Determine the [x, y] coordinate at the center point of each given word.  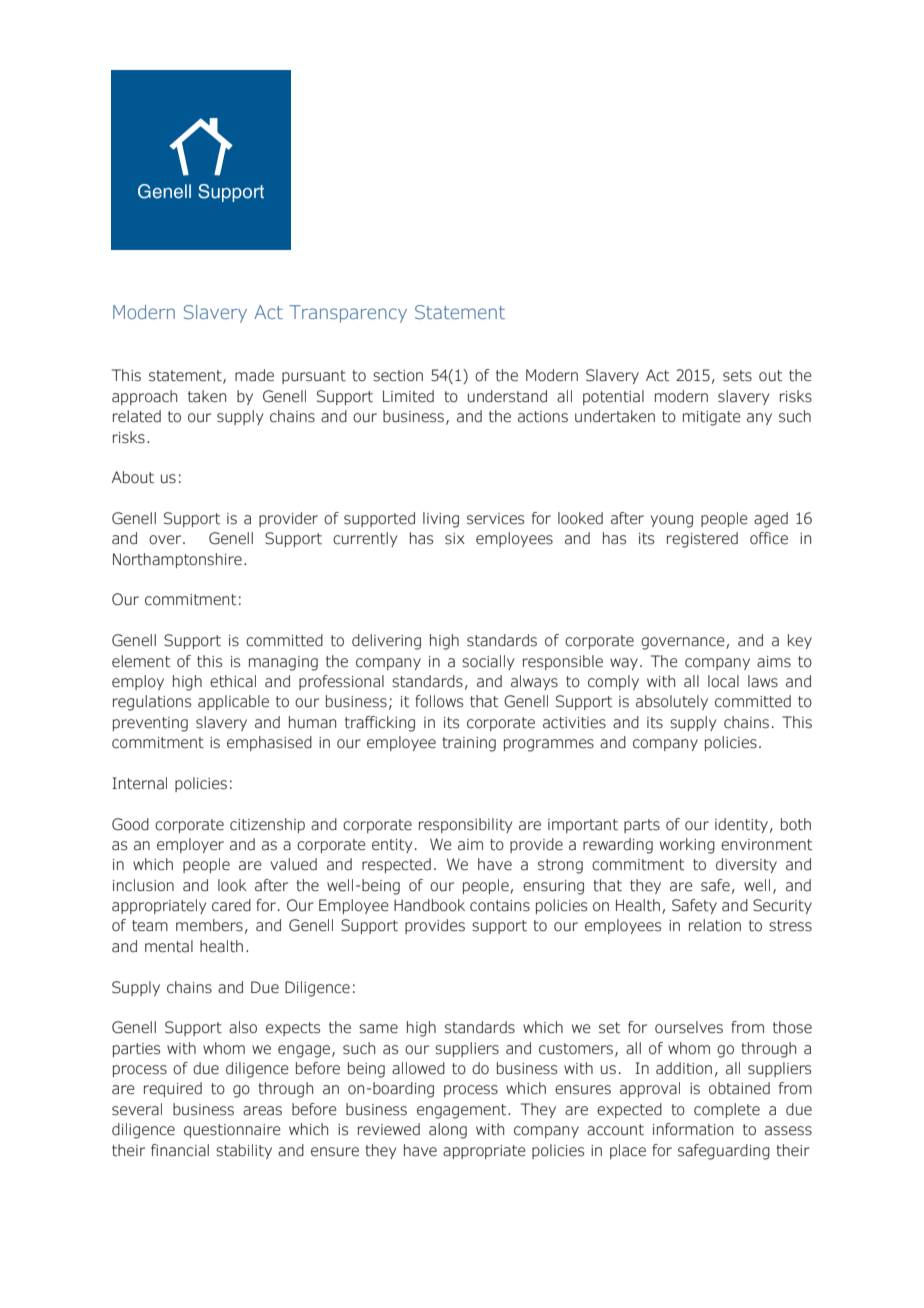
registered [702, 540]
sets [737, 376]
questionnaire [232, 1131]
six [455, 539]
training [469, 744]
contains [500, 906]
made [254, 375]
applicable [233, 702]
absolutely [672, 702]
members [209, 925]
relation [715, 925]
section [398, 376]
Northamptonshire [177, 560]
